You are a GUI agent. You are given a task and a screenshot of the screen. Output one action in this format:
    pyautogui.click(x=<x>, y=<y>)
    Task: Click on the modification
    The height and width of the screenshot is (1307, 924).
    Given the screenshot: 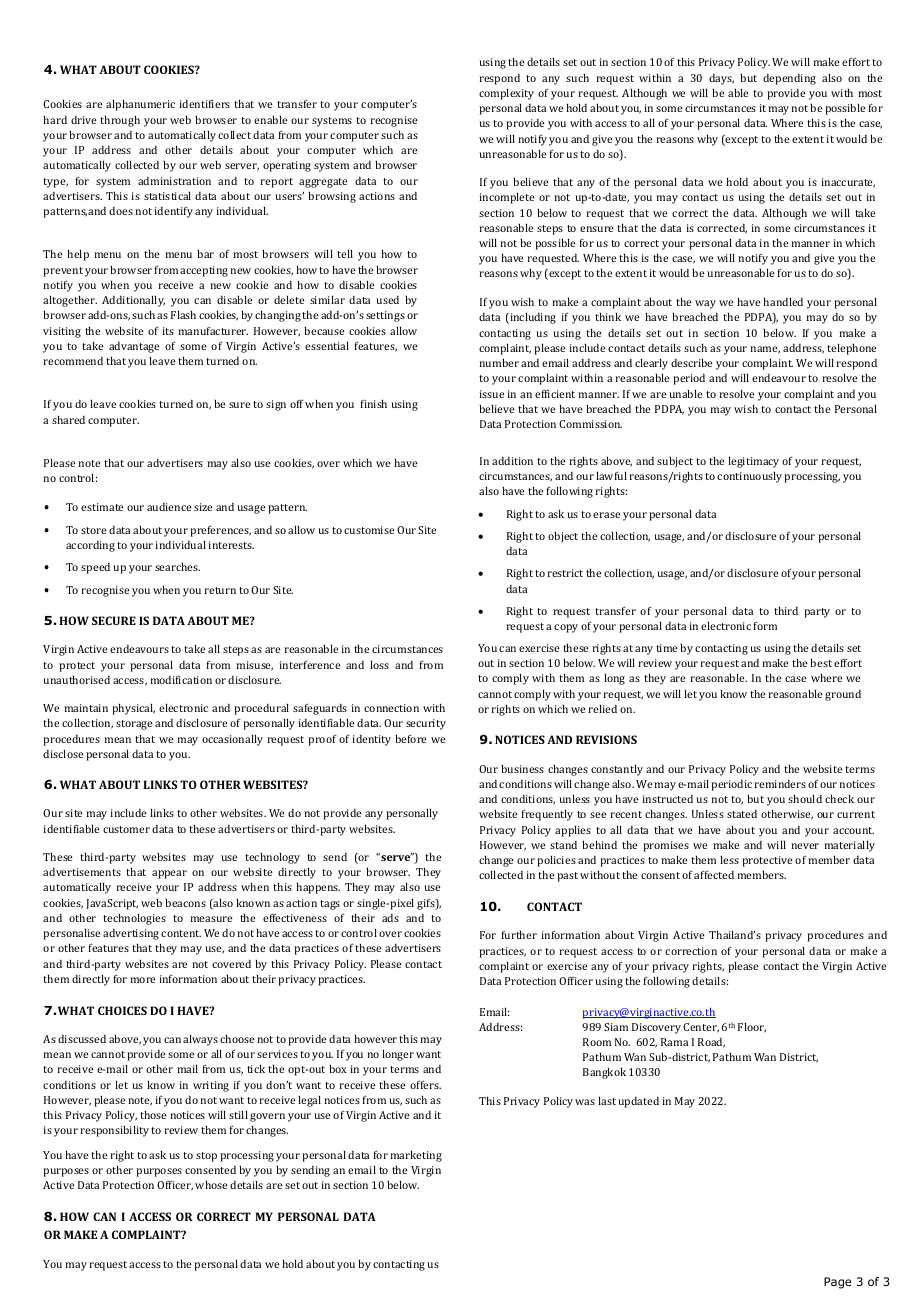 What is the action you would take?
    pyautogui.click(x=181, y=679)
